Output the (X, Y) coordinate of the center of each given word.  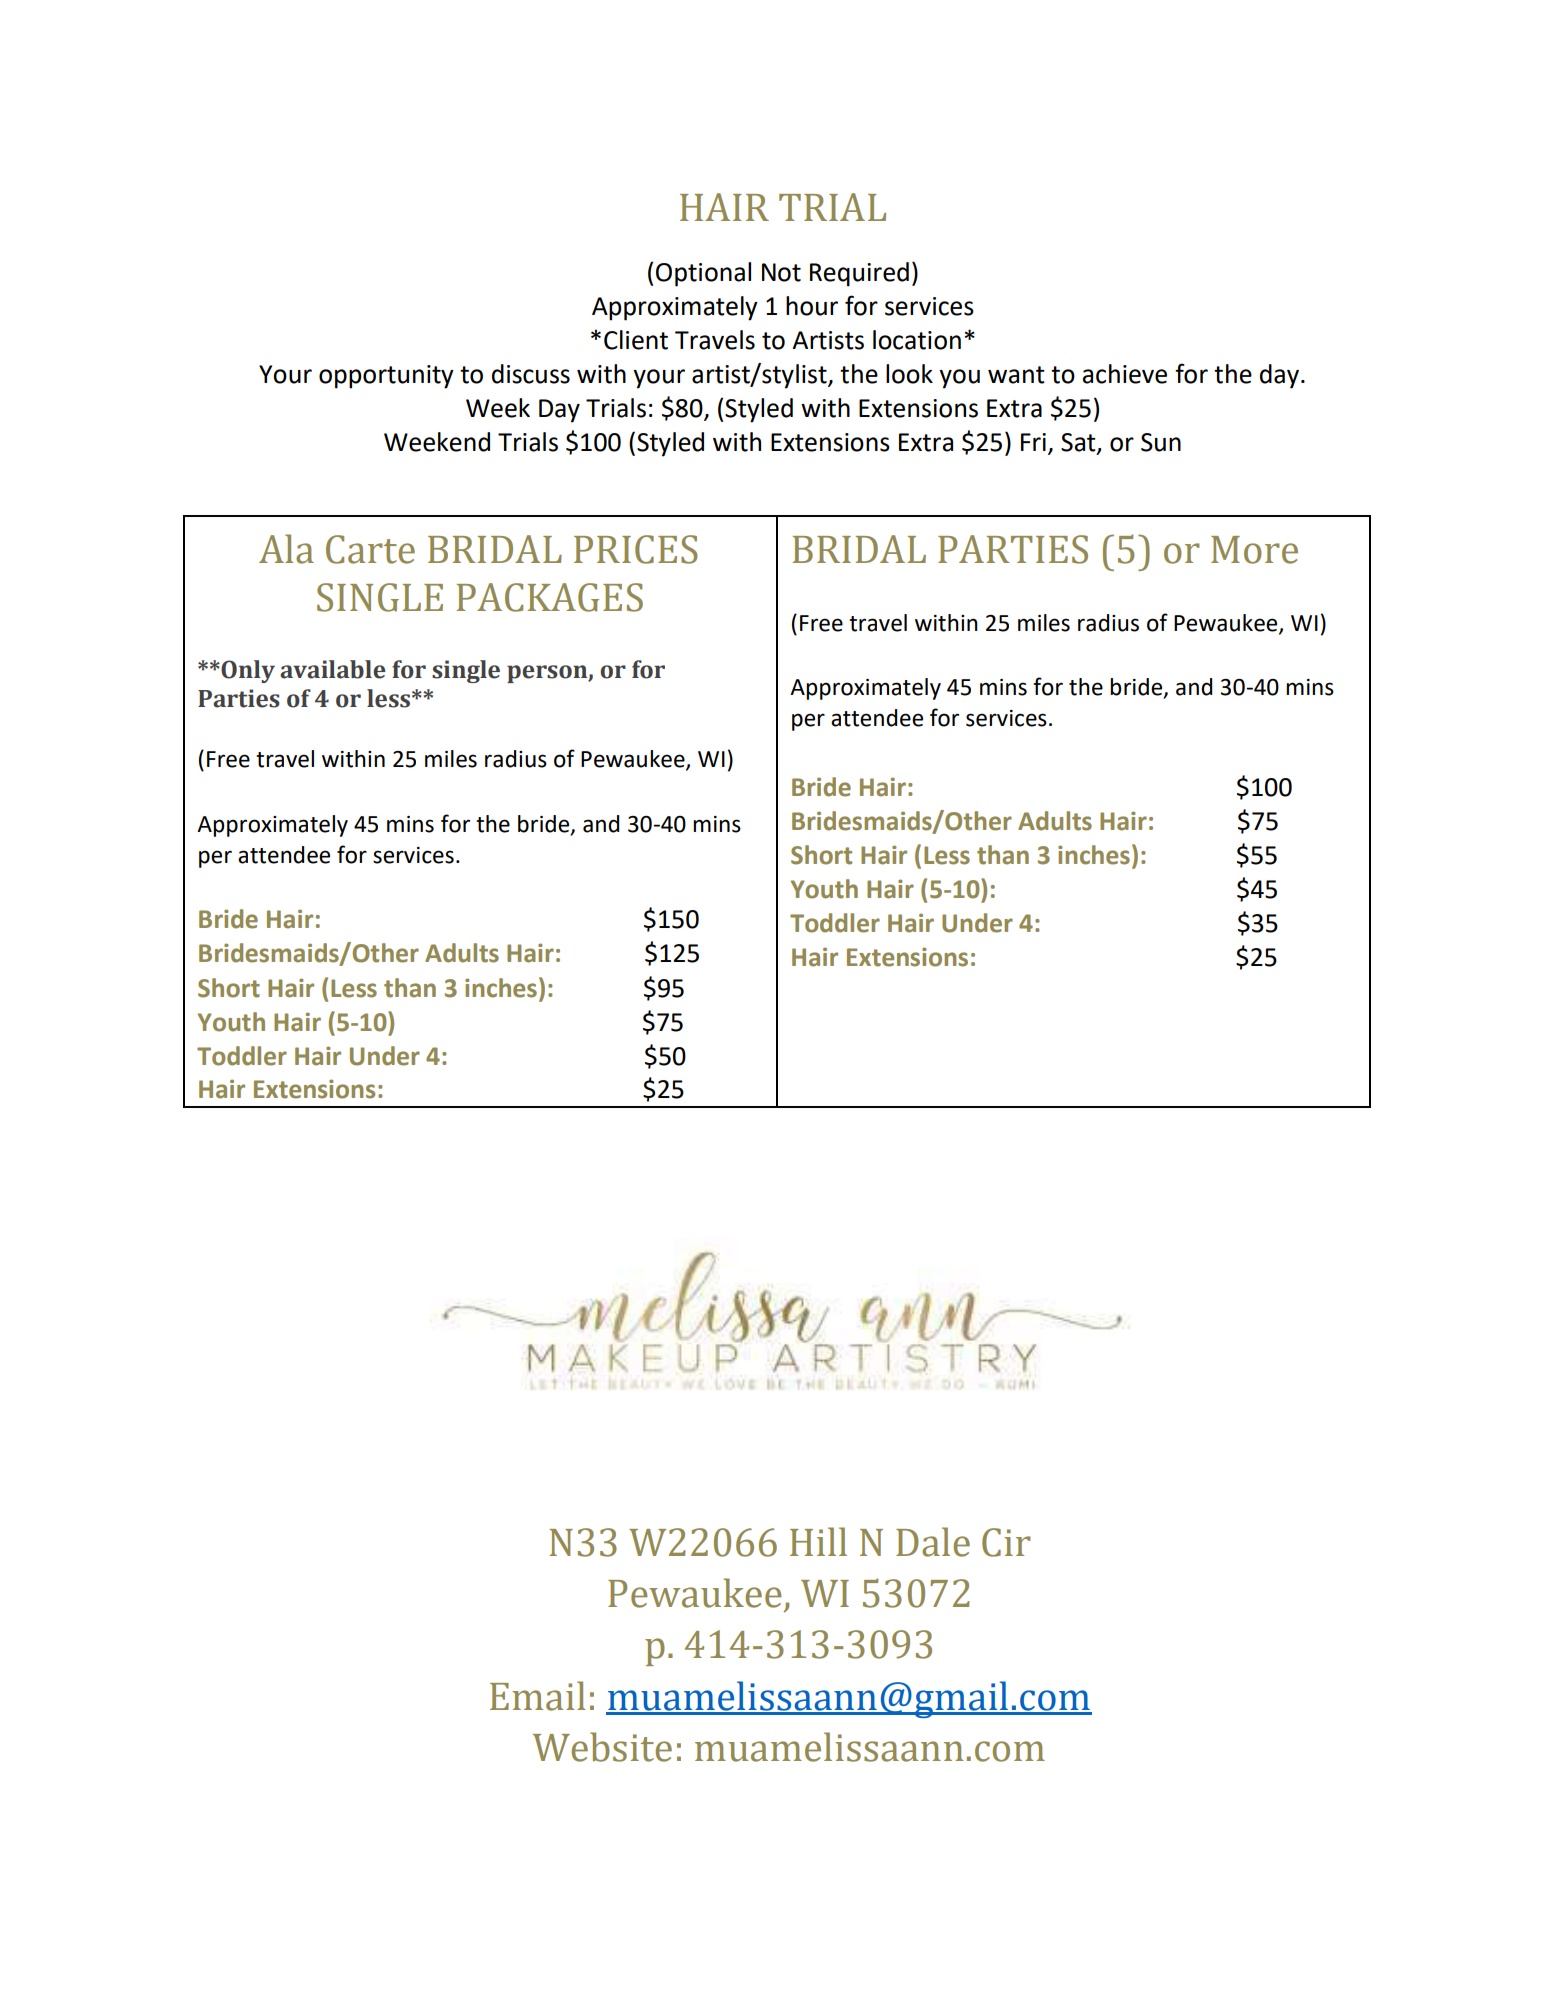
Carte (370, 549)
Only (247, 671)
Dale (933, 1542)
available (333, 669)
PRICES (636, 549)
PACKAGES (549, 597)
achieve (1125, 374)
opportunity (386, 377)
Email (538, 1696)
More (1254, 550)
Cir (1006, 1542)
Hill (818, 1541)
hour (812, 306)
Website (602, 1747)
